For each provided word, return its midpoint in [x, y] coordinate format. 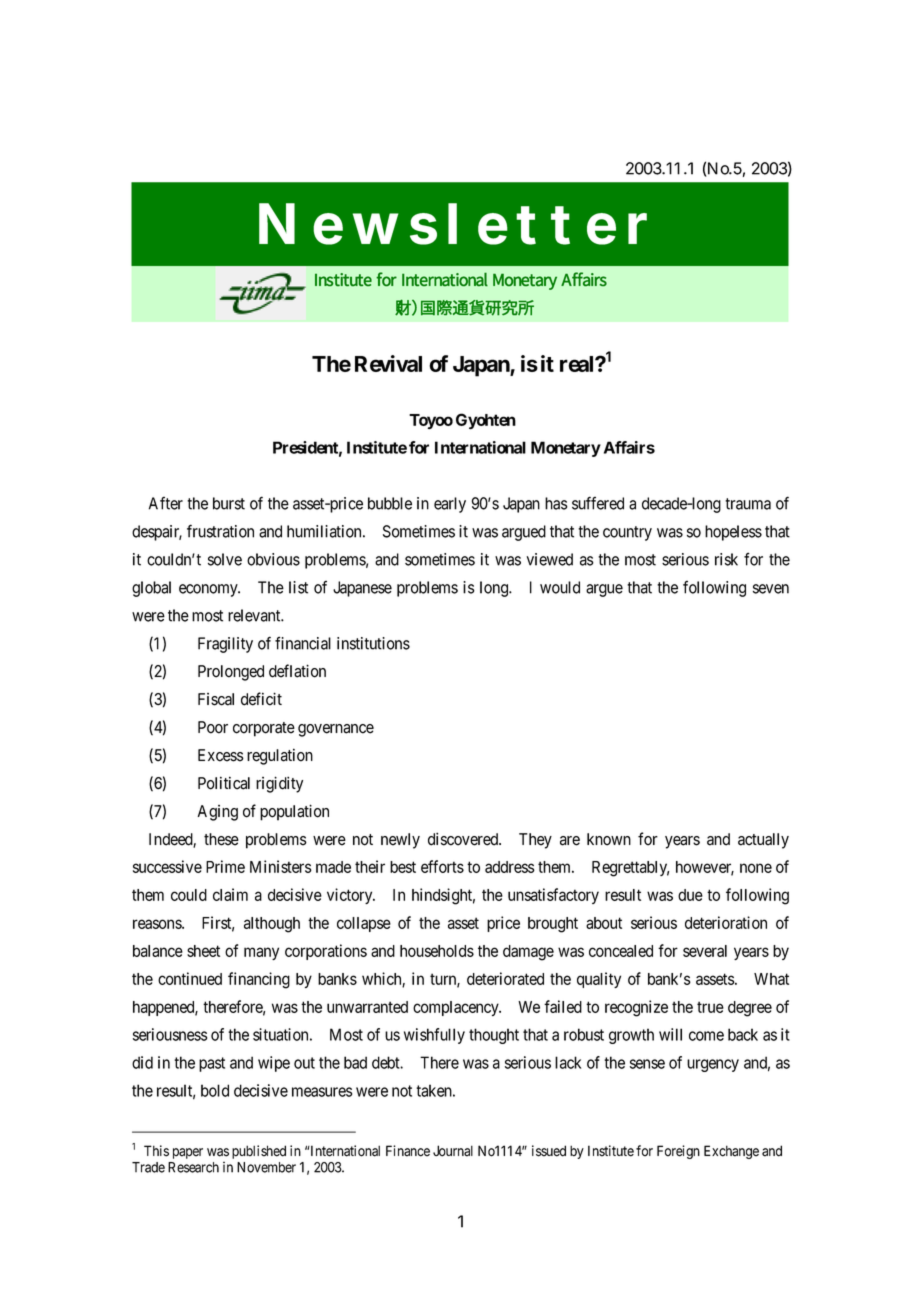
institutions [373, 643]
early [450, 505]
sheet [203, 951]
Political [224, 783]
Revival [388, 363]
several [705, 951]
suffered [598, 503]
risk [726, 559]
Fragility [225, 645]
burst [229, 503]
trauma [748, 504]
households [437, 951]
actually [763, 841]
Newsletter [453, 224]
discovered [464, 839]
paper [188, 1153]
